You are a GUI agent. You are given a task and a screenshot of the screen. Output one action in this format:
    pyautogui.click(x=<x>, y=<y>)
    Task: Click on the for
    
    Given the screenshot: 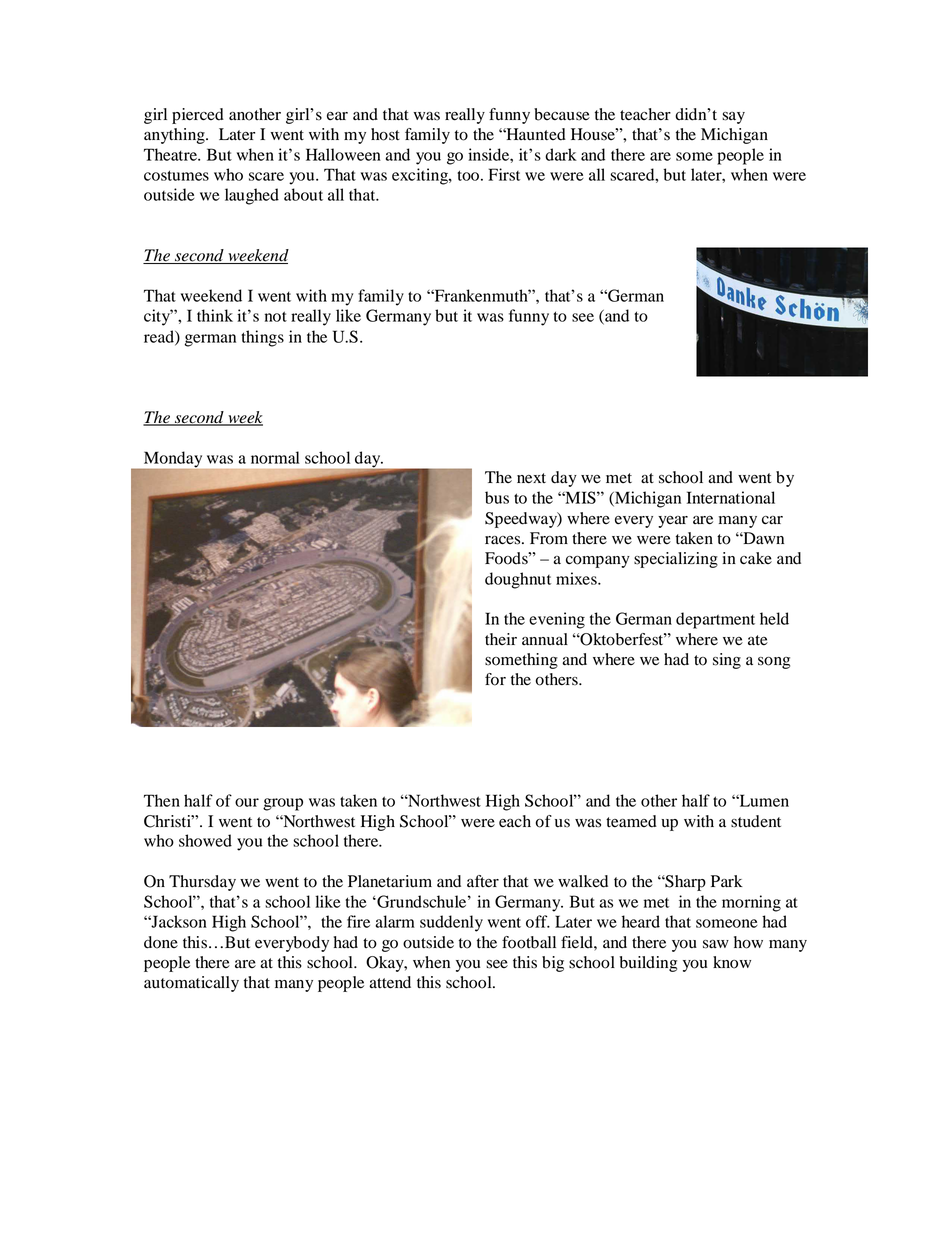 What is the action you would take?
    pyautogui.click(x=495, y=679)
